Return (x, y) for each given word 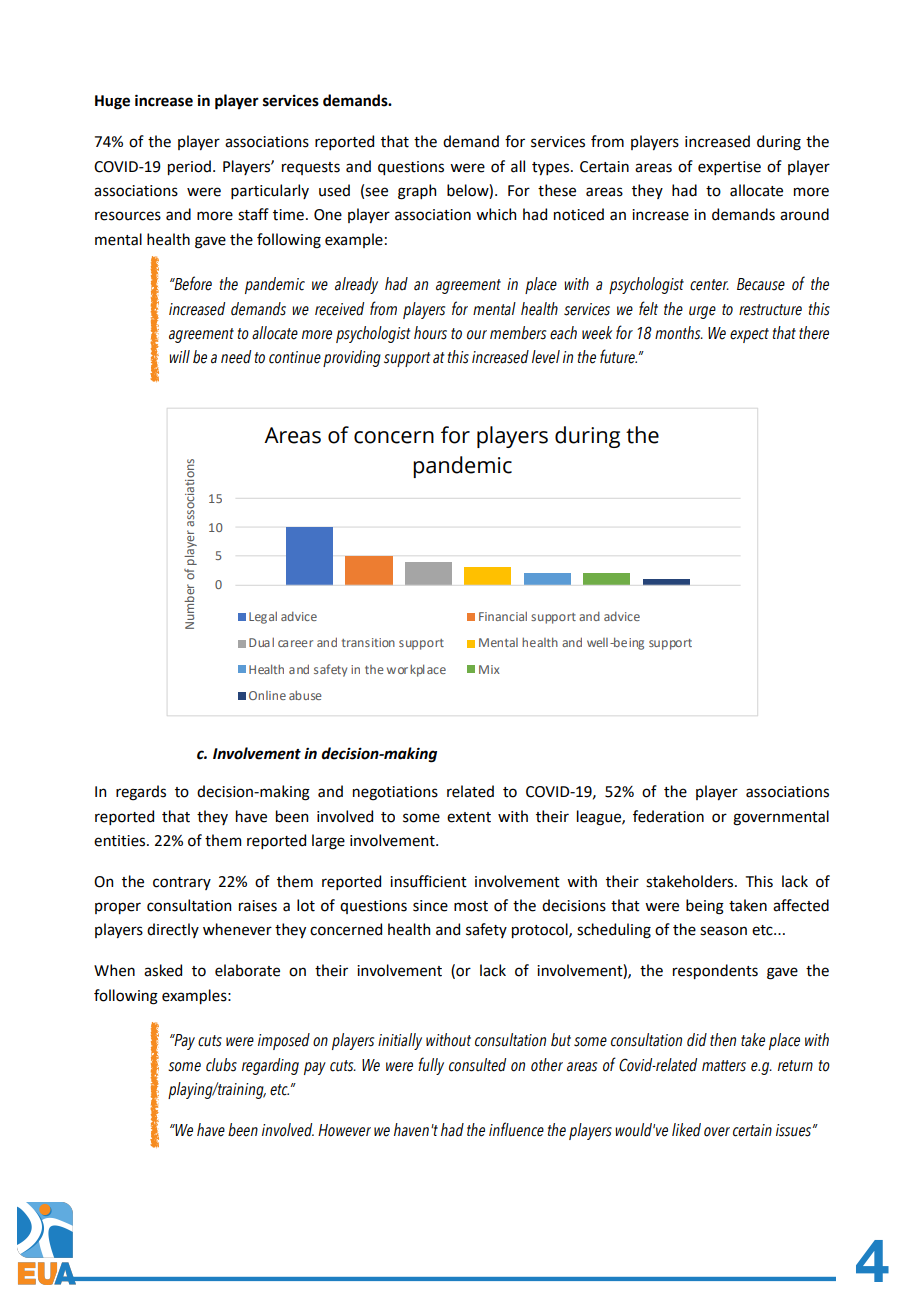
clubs (221, 1065)
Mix (489, 669)
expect (749, 335)
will (179, 356)
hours (430, 333)
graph (417, 192)
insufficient (428, 881)
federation (668, 816)
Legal (263, 617)
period (189, 167)
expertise (729, 168)
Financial (503, 616)
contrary (182, 883)
